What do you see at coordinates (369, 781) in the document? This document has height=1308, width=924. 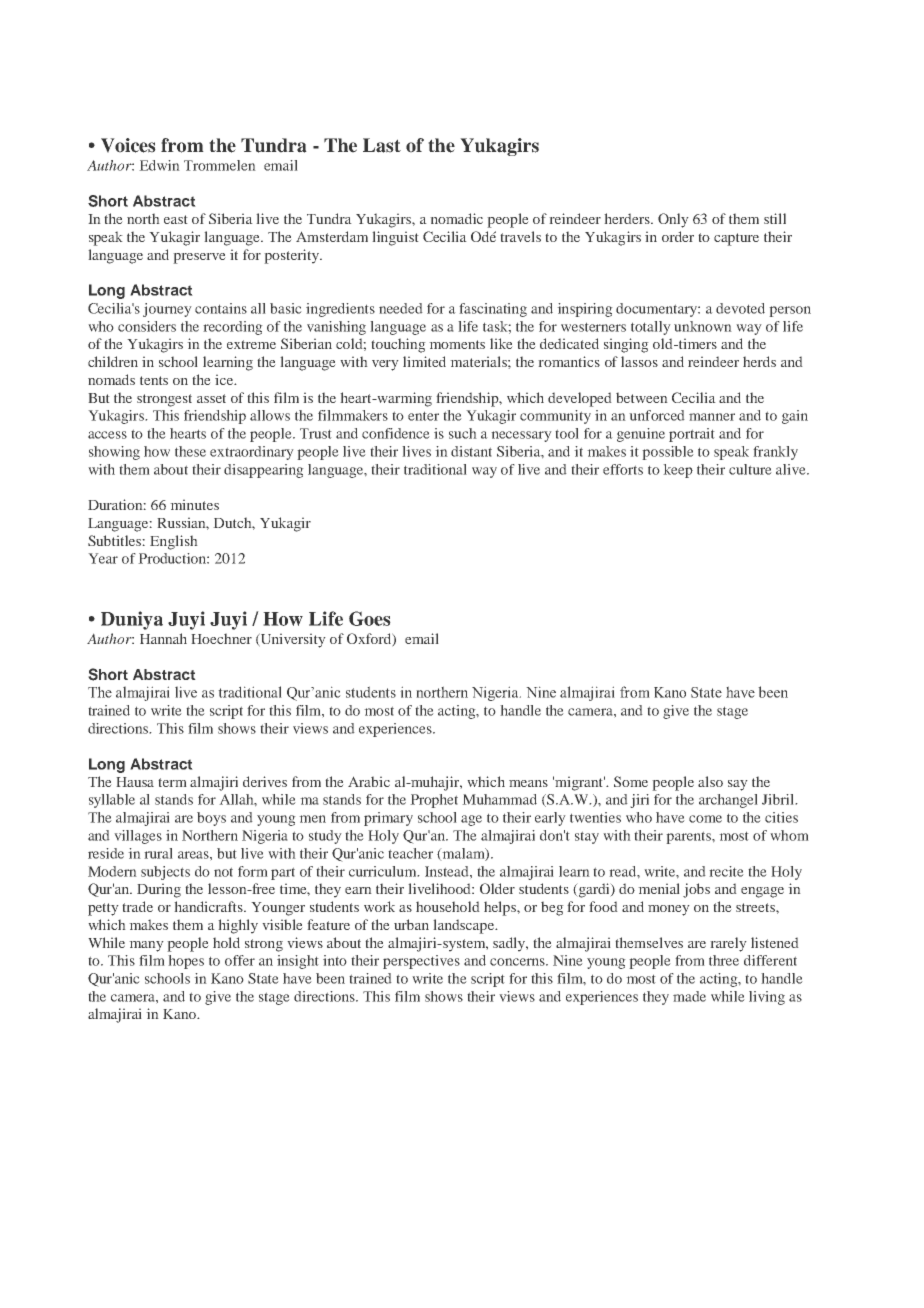 I see `Arabic` at bounding box center [369, 781].
